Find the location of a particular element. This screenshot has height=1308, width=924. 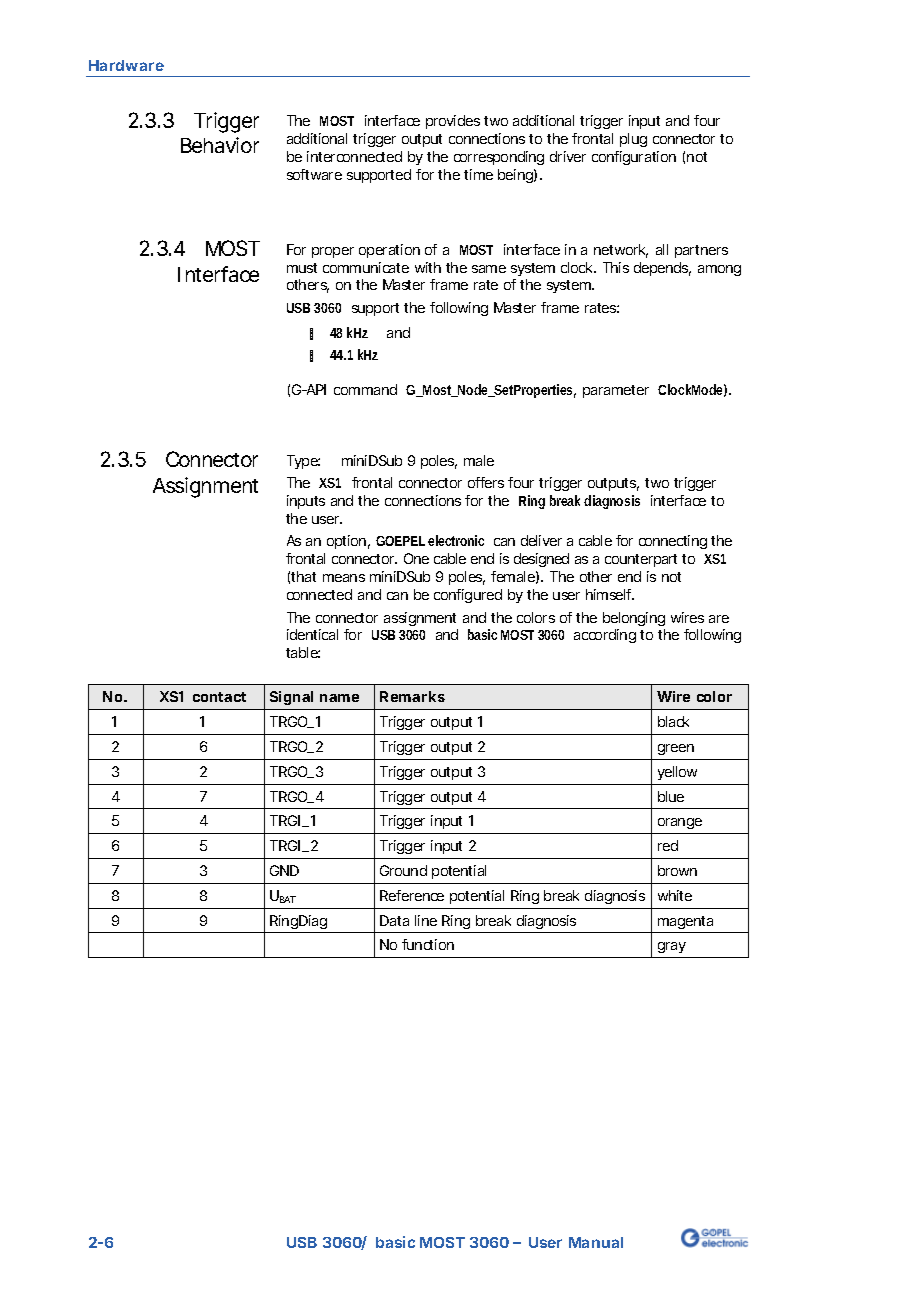

with is located at coordinates (428, 267).
